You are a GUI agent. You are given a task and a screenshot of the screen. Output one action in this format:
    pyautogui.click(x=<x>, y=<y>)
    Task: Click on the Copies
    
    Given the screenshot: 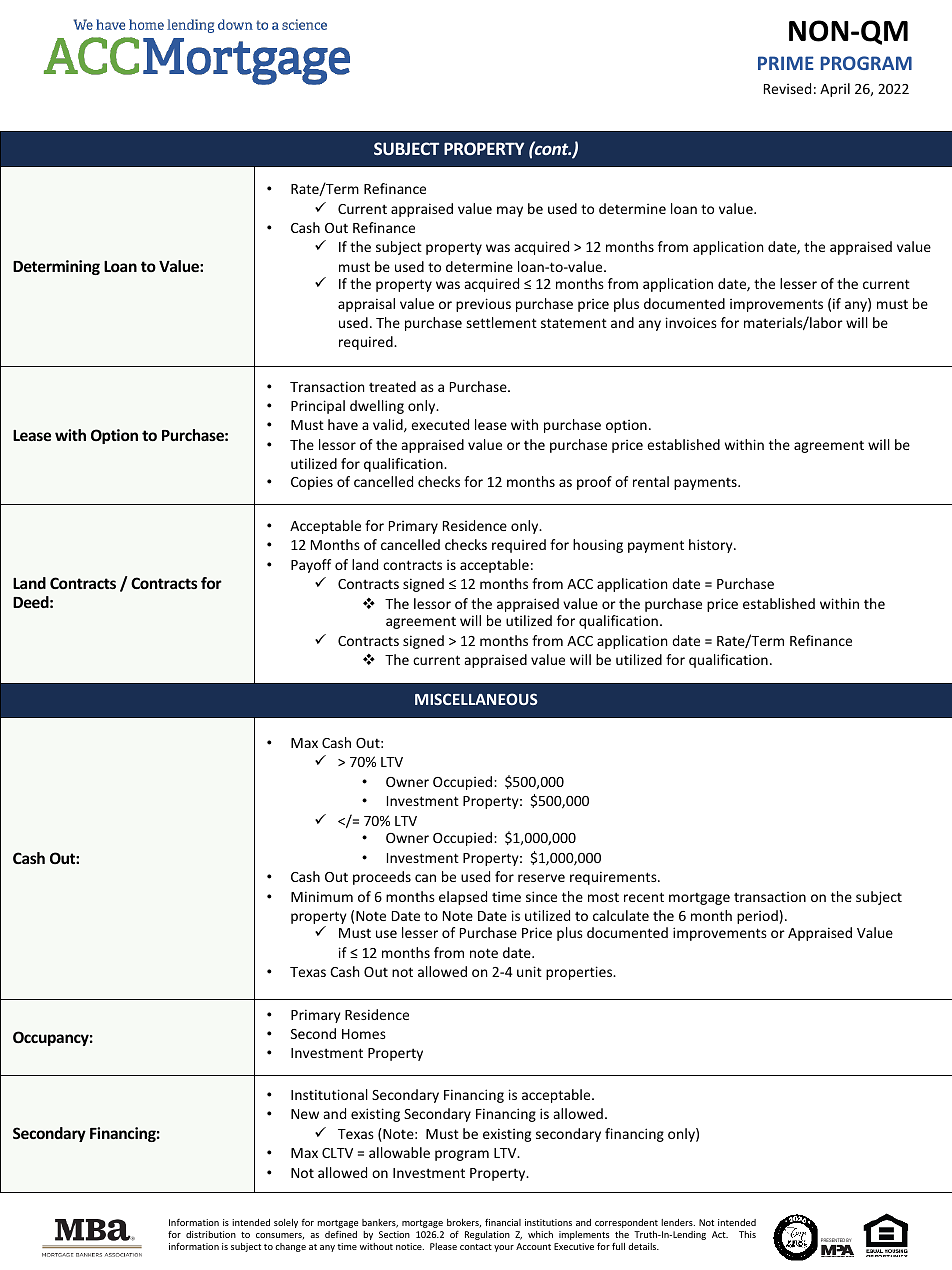 What is the action you would take?
    pyautogui.click(x=312, y=483)
